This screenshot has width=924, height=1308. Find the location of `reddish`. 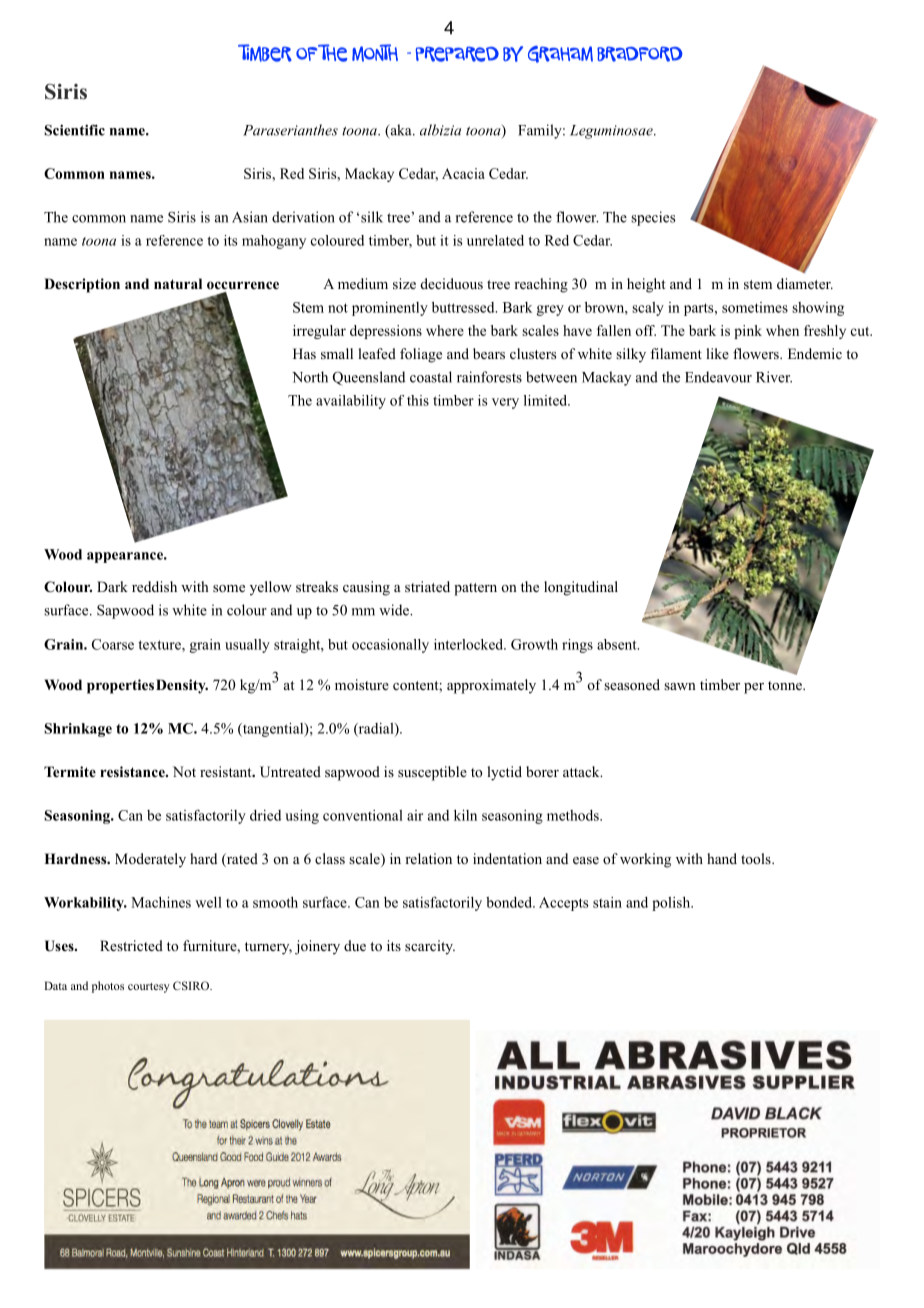

reddish is located at coordinates (154, 586).
